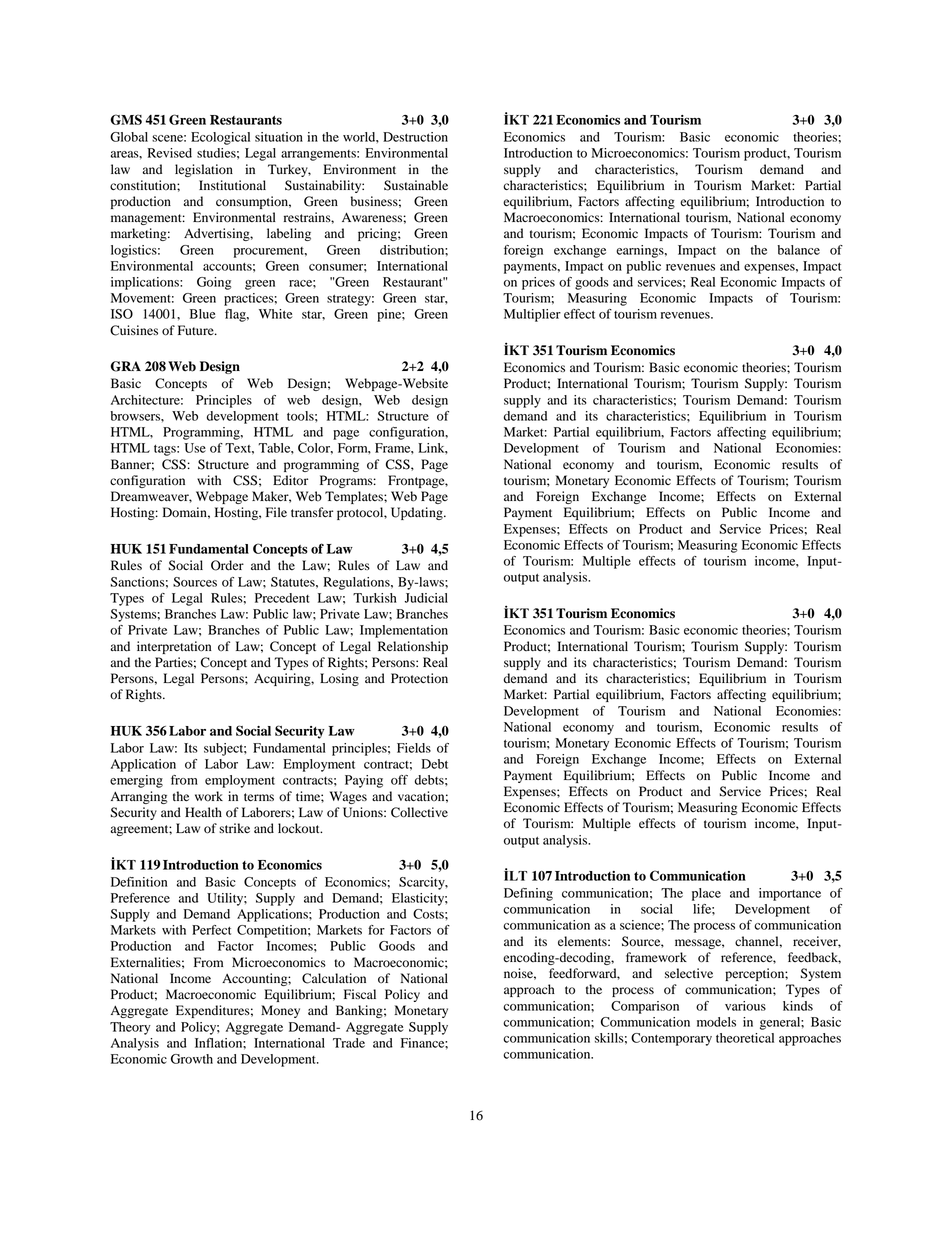 The height and width of the document is (1233, 952). What do you see at coordinates (426, 598) in the document?
I see `Judicial` at bounding box center [426, 598].
